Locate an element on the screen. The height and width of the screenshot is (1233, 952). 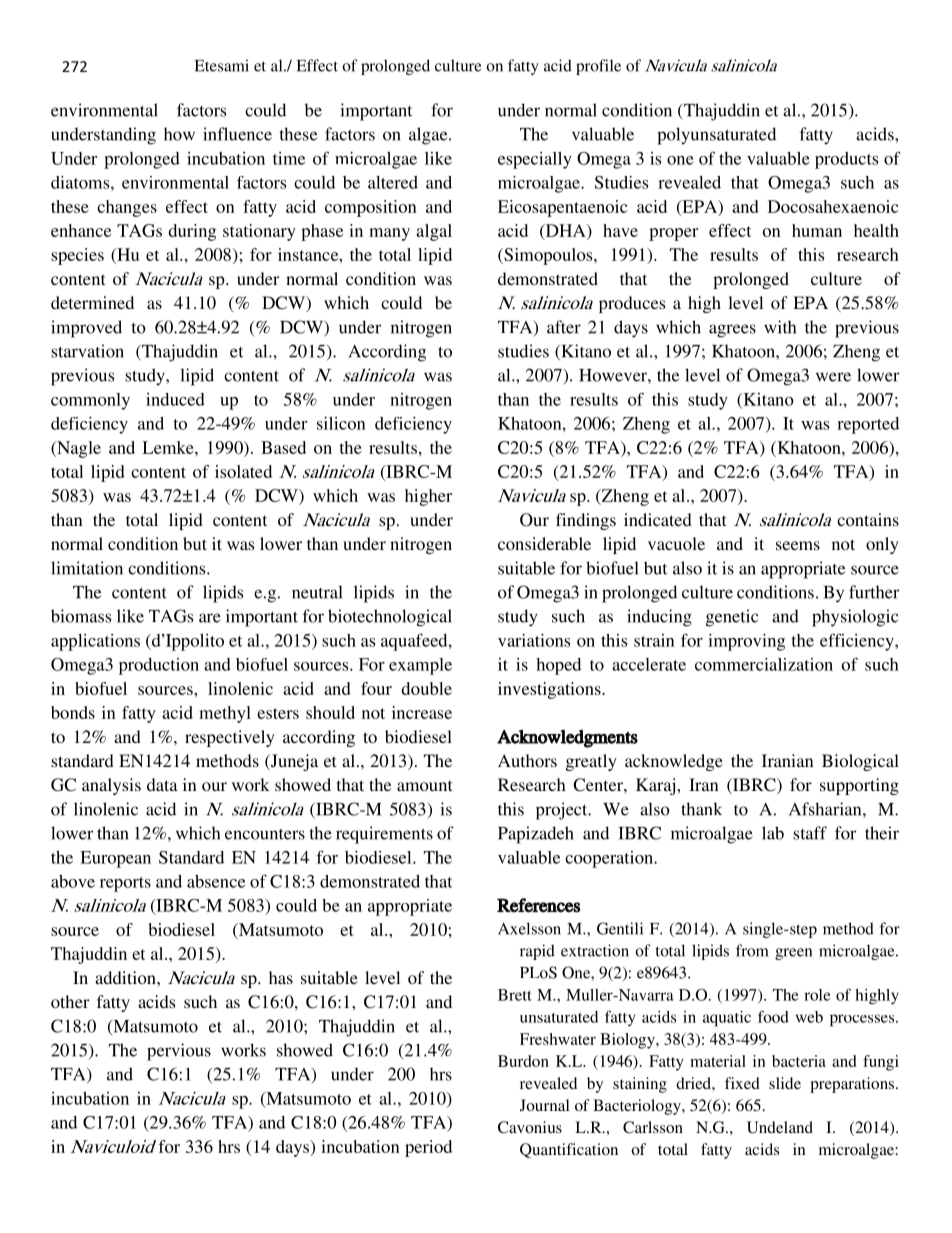
especially is located at coordinates (535, 160).
